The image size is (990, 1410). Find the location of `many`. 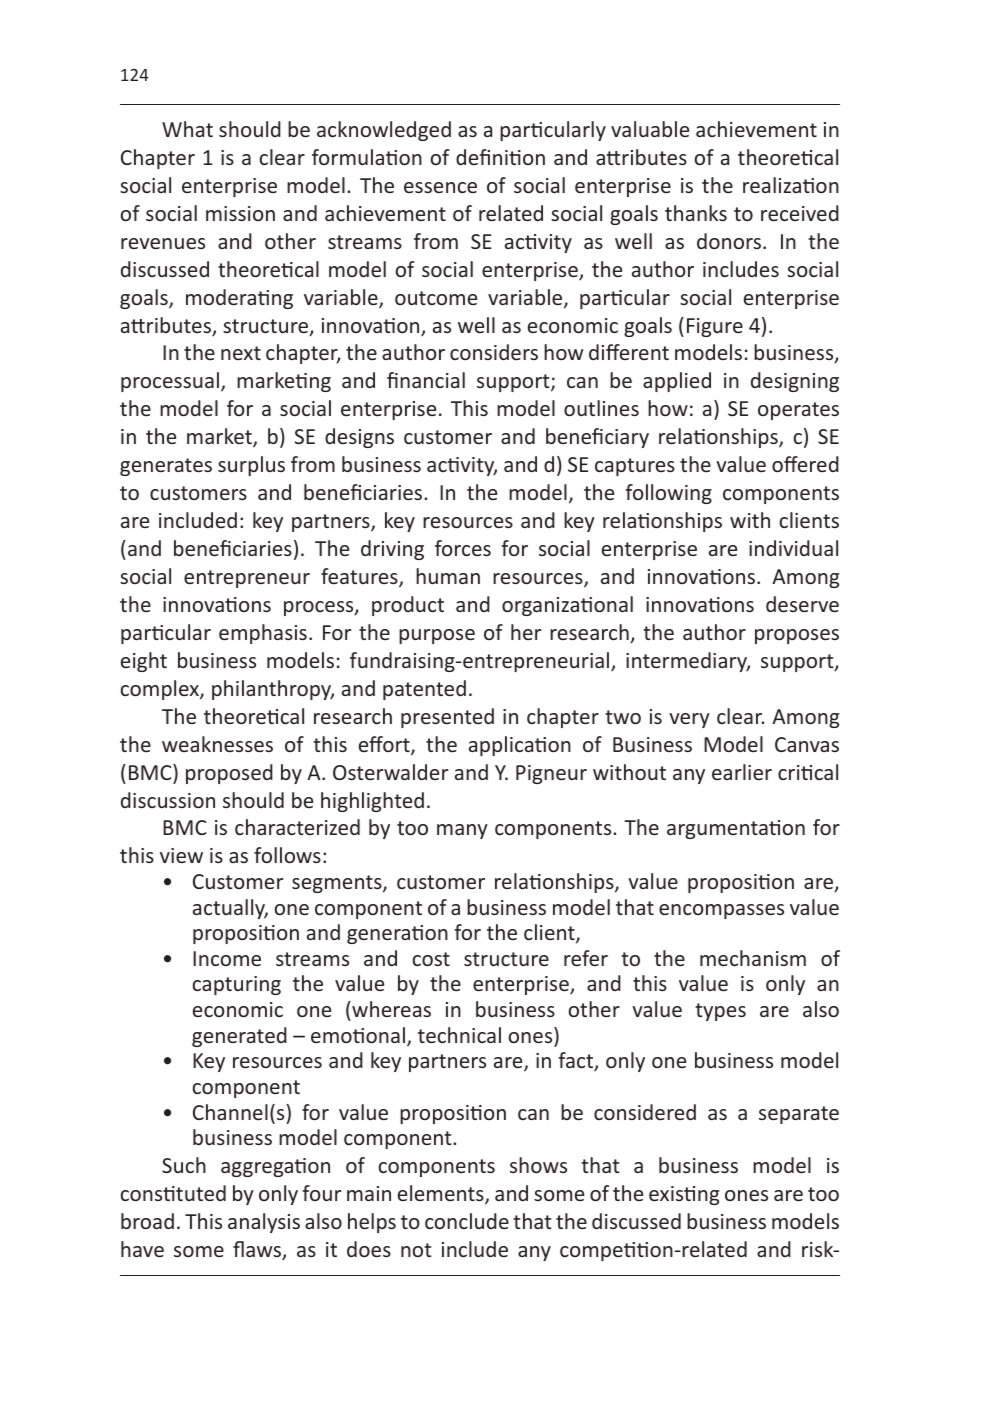

many is located at coordinates (462, 831).
